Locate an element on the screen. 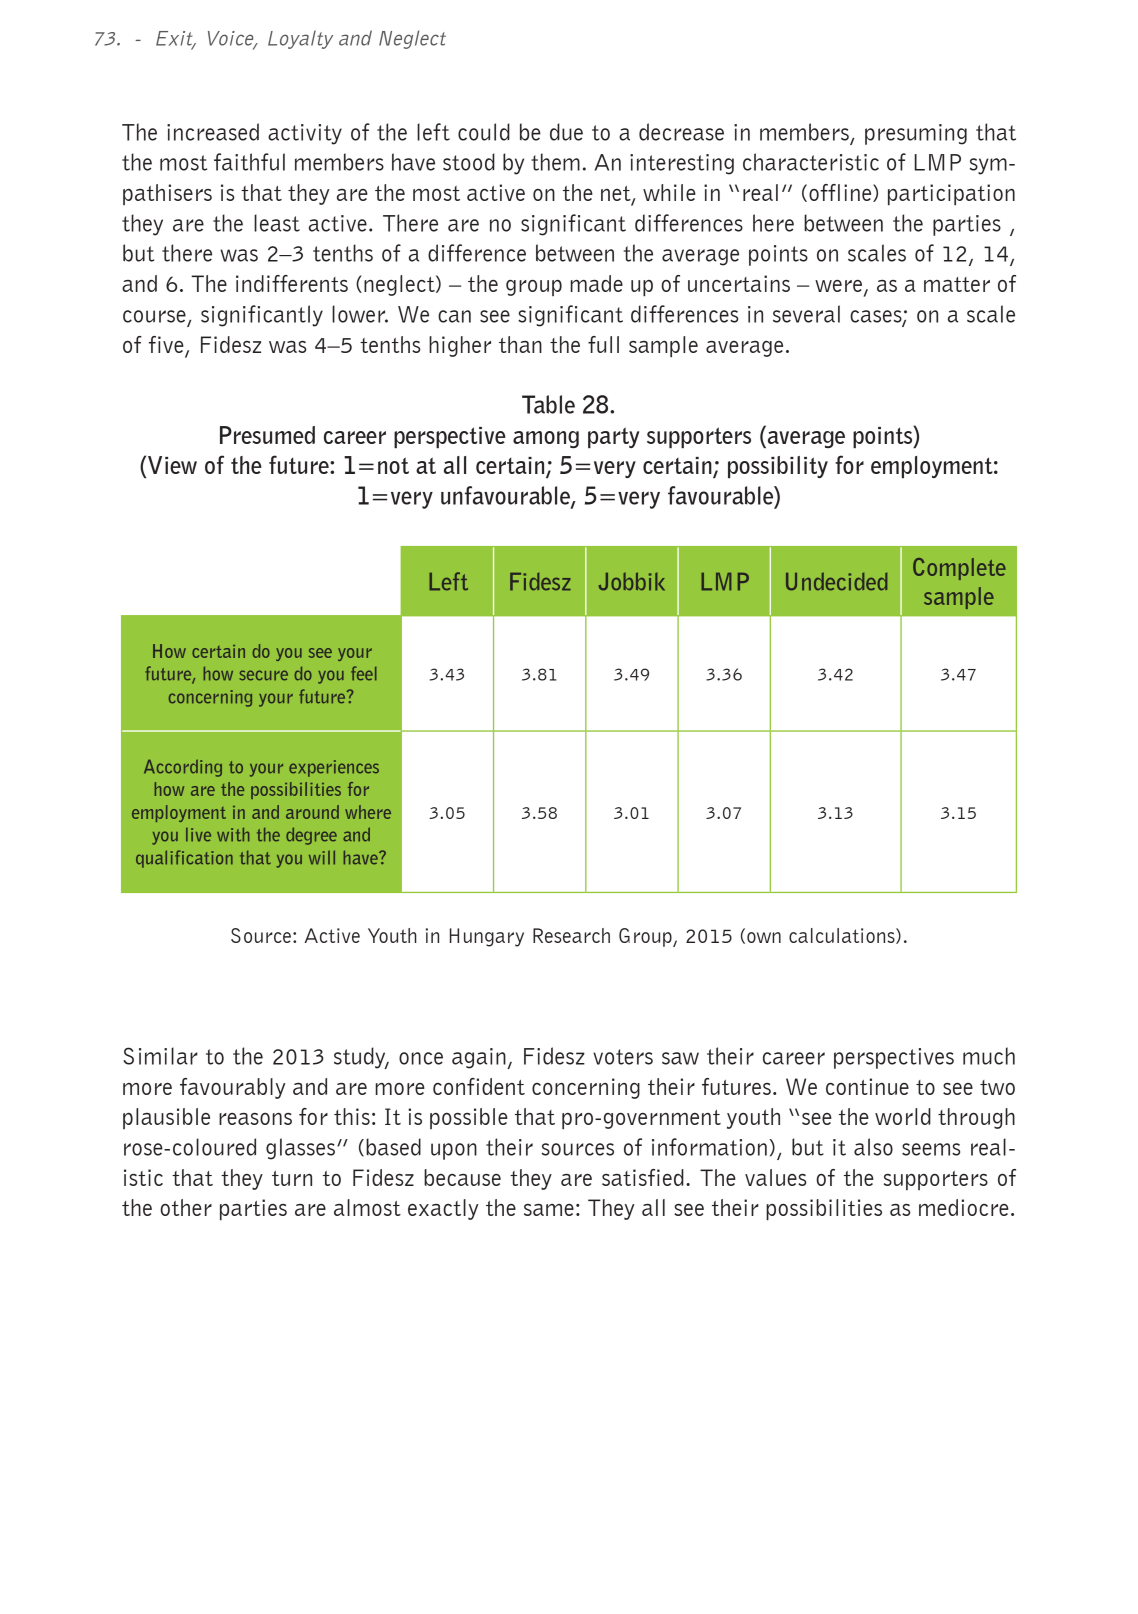  According is located at coordinates (183, 768).
